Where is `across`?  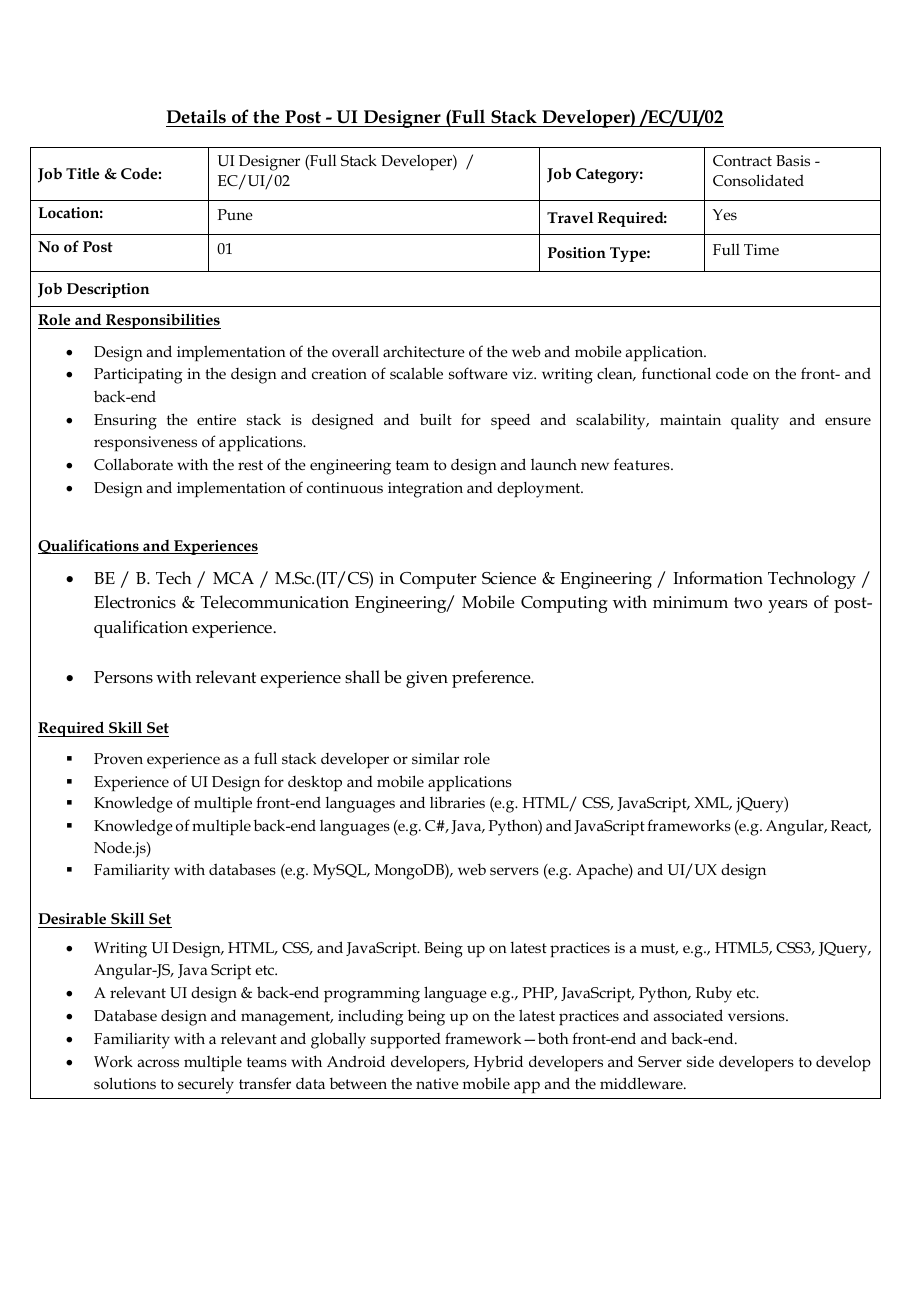
across is located at coordinates (158, 1063).
